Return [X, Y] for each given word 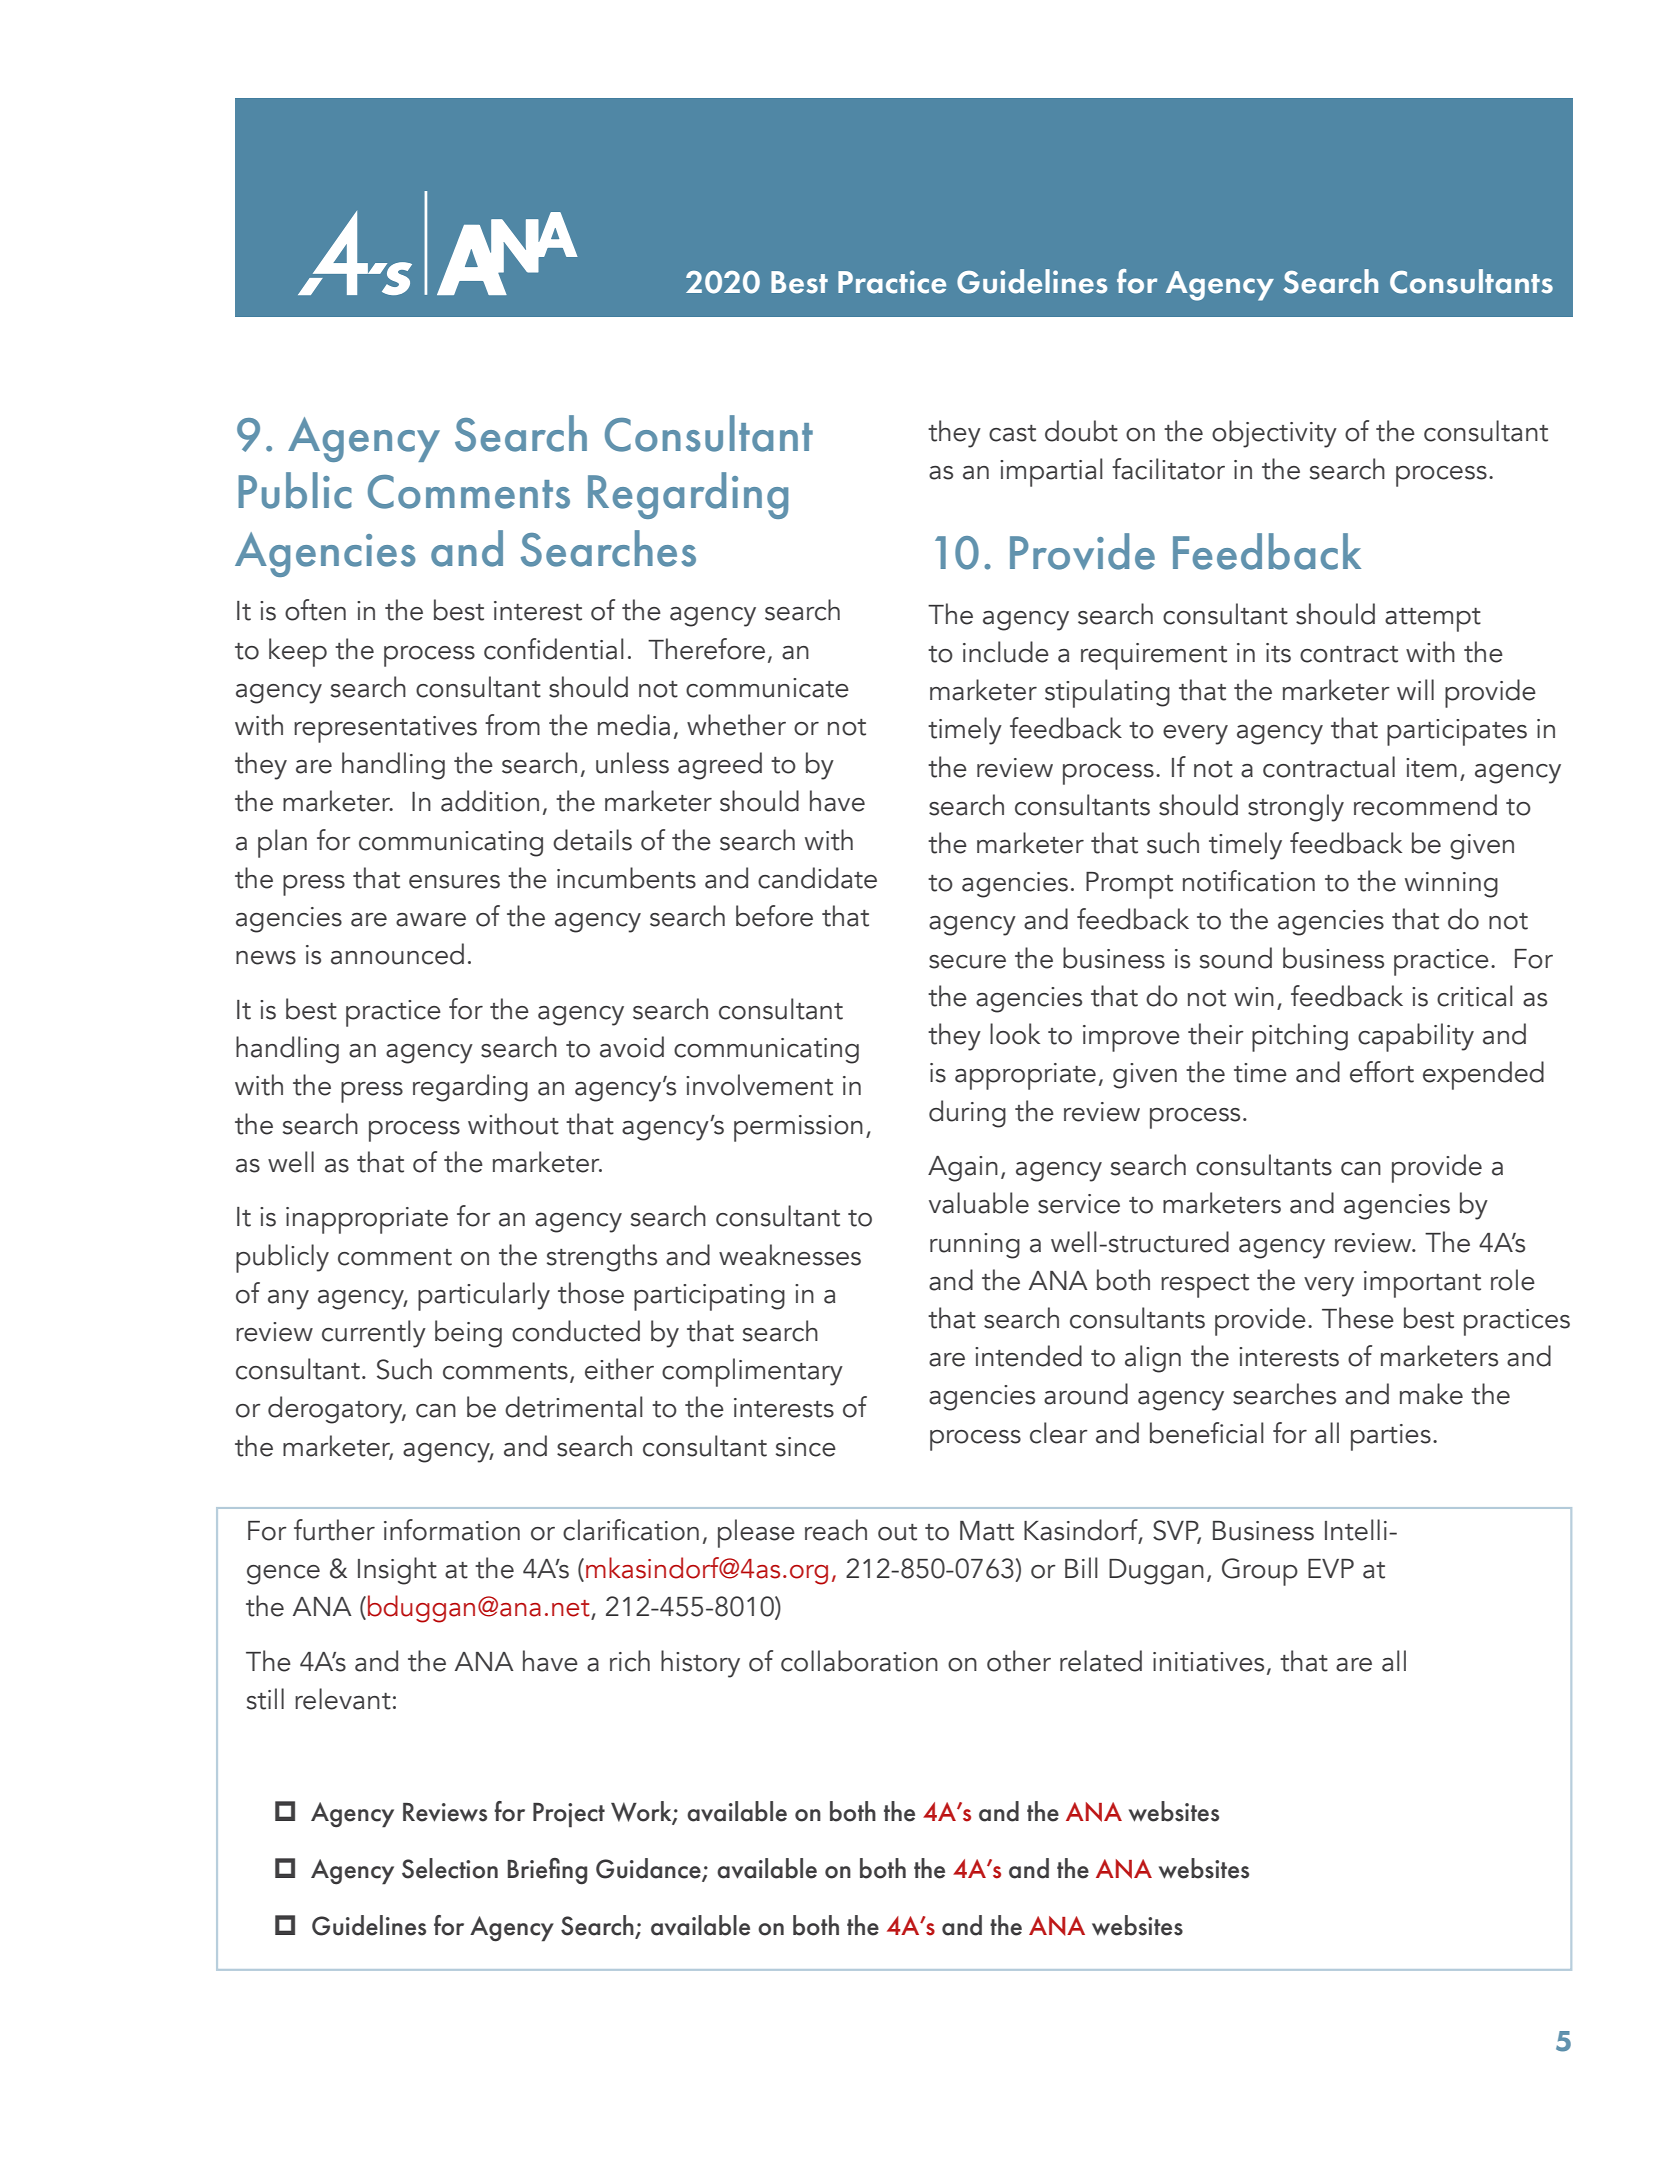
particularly [484, 1296]
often [315, 610]
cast [1012, 433]
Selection [450, 1868]
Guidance [649, 1869]
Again [963, 1169]
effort [1382, 1072]
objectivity [1274, 434]
